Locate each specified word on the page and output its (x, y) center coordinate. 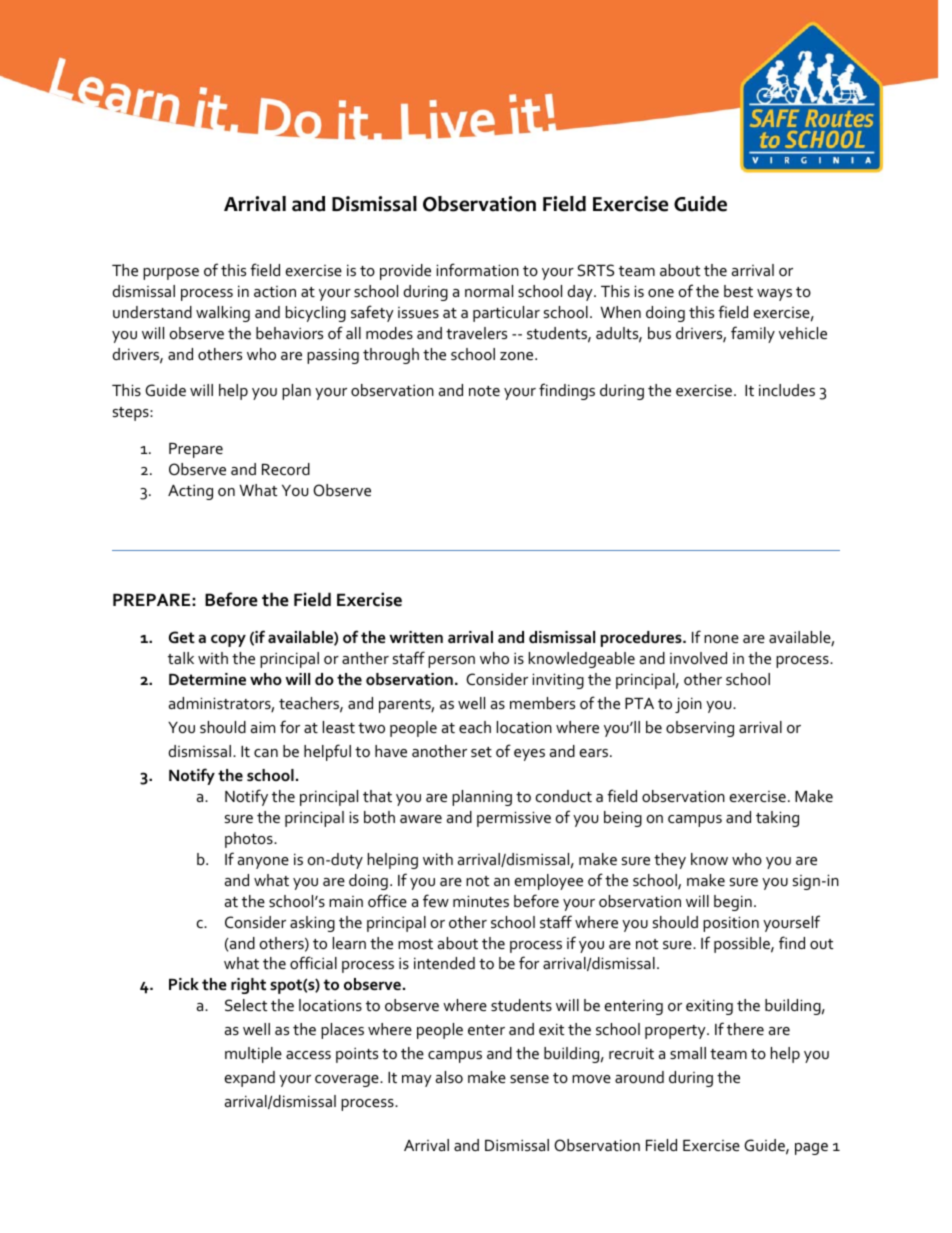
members (542, 703)
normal (489, 291)
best (738, 291)
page (811, 1149)
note (484, 391)
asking (312, 924)
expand (249, 1079)
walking (223, 314)
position (731, 924)
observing (700, 729)
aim (263, 727)
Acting (190, 492)
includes (787, 390)
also (449, 1077)
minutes (481, 901)
